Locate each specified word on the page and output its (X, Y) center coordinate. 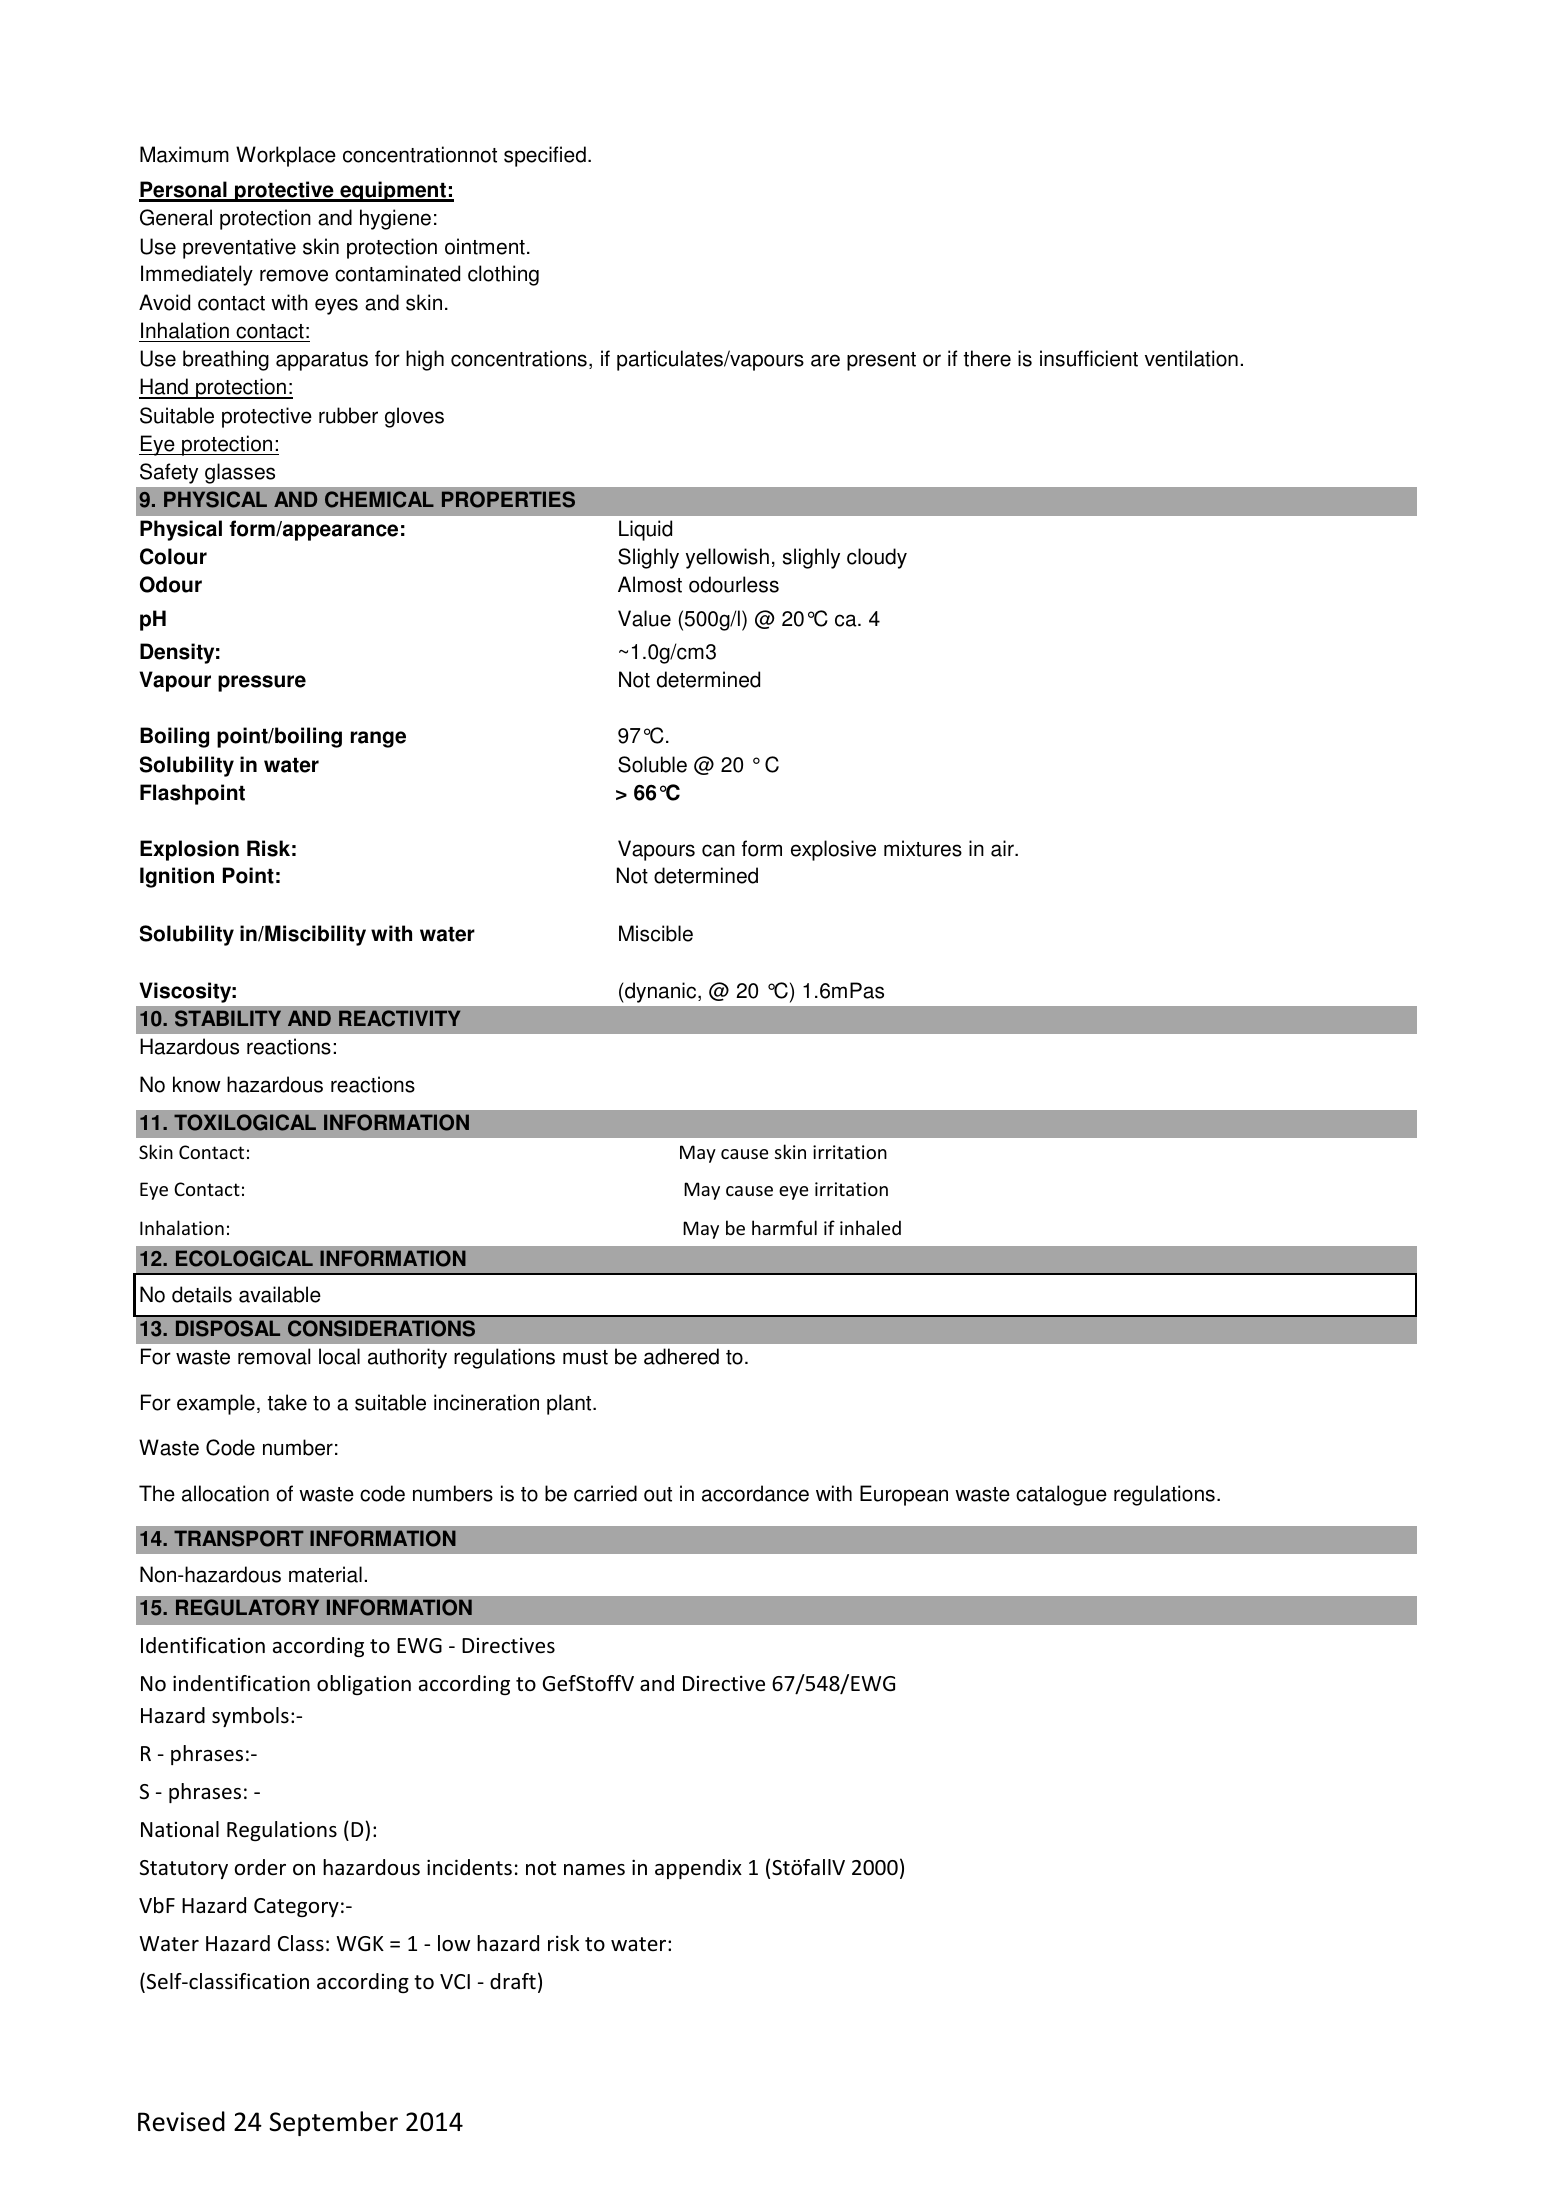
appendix (698, 1869)
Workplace (286, 156)
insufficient (1089, 358)
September (333, 2123)
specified (545, 156)
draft (513, 1981)
